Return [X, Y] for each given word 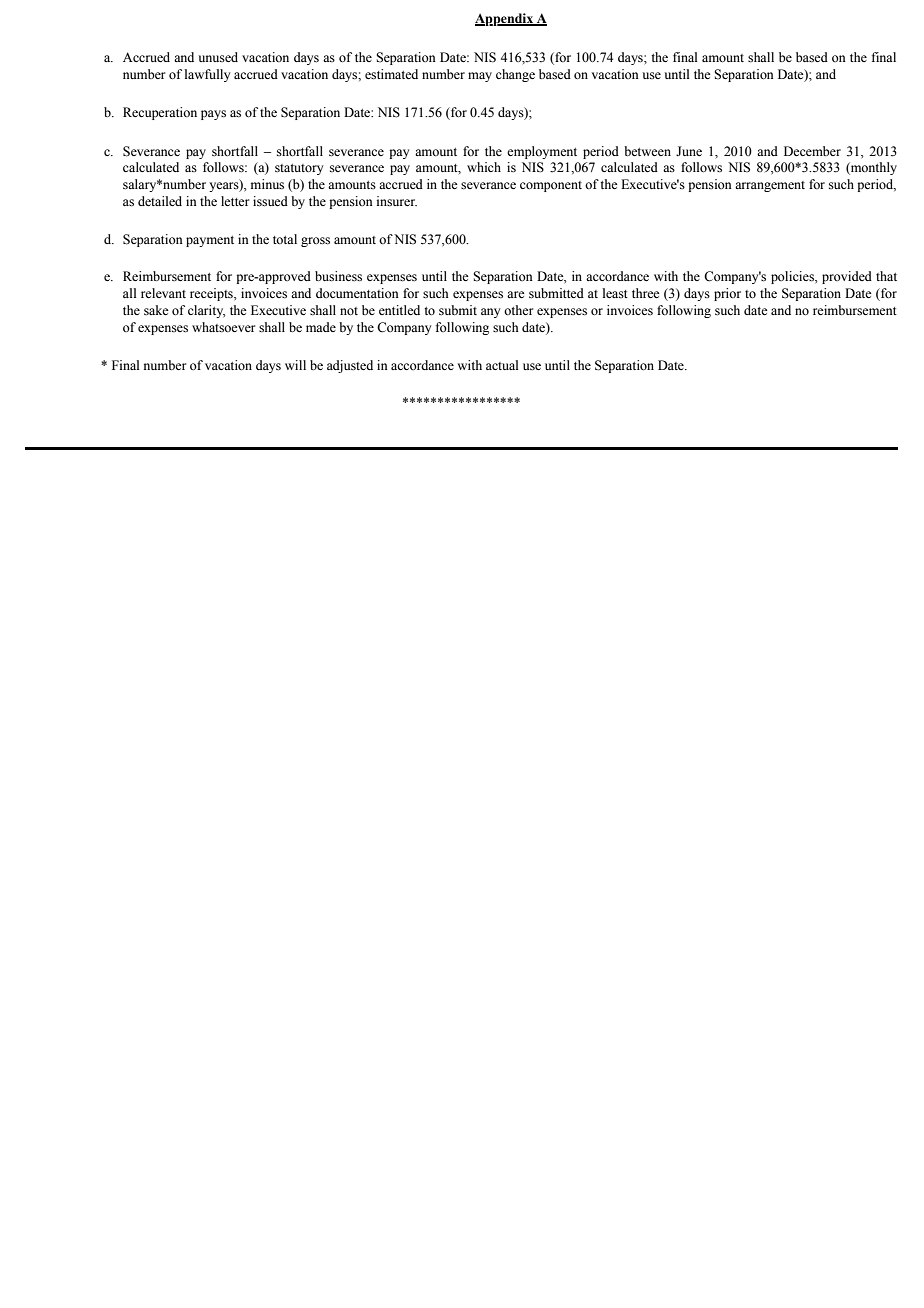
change [515, 75]
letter [235, 201]
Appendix [505, 19]
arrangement [770, 186]
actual [502, 365]
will [295, 365]
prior [727, 294]
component [551, 186]
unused [218, 57]
